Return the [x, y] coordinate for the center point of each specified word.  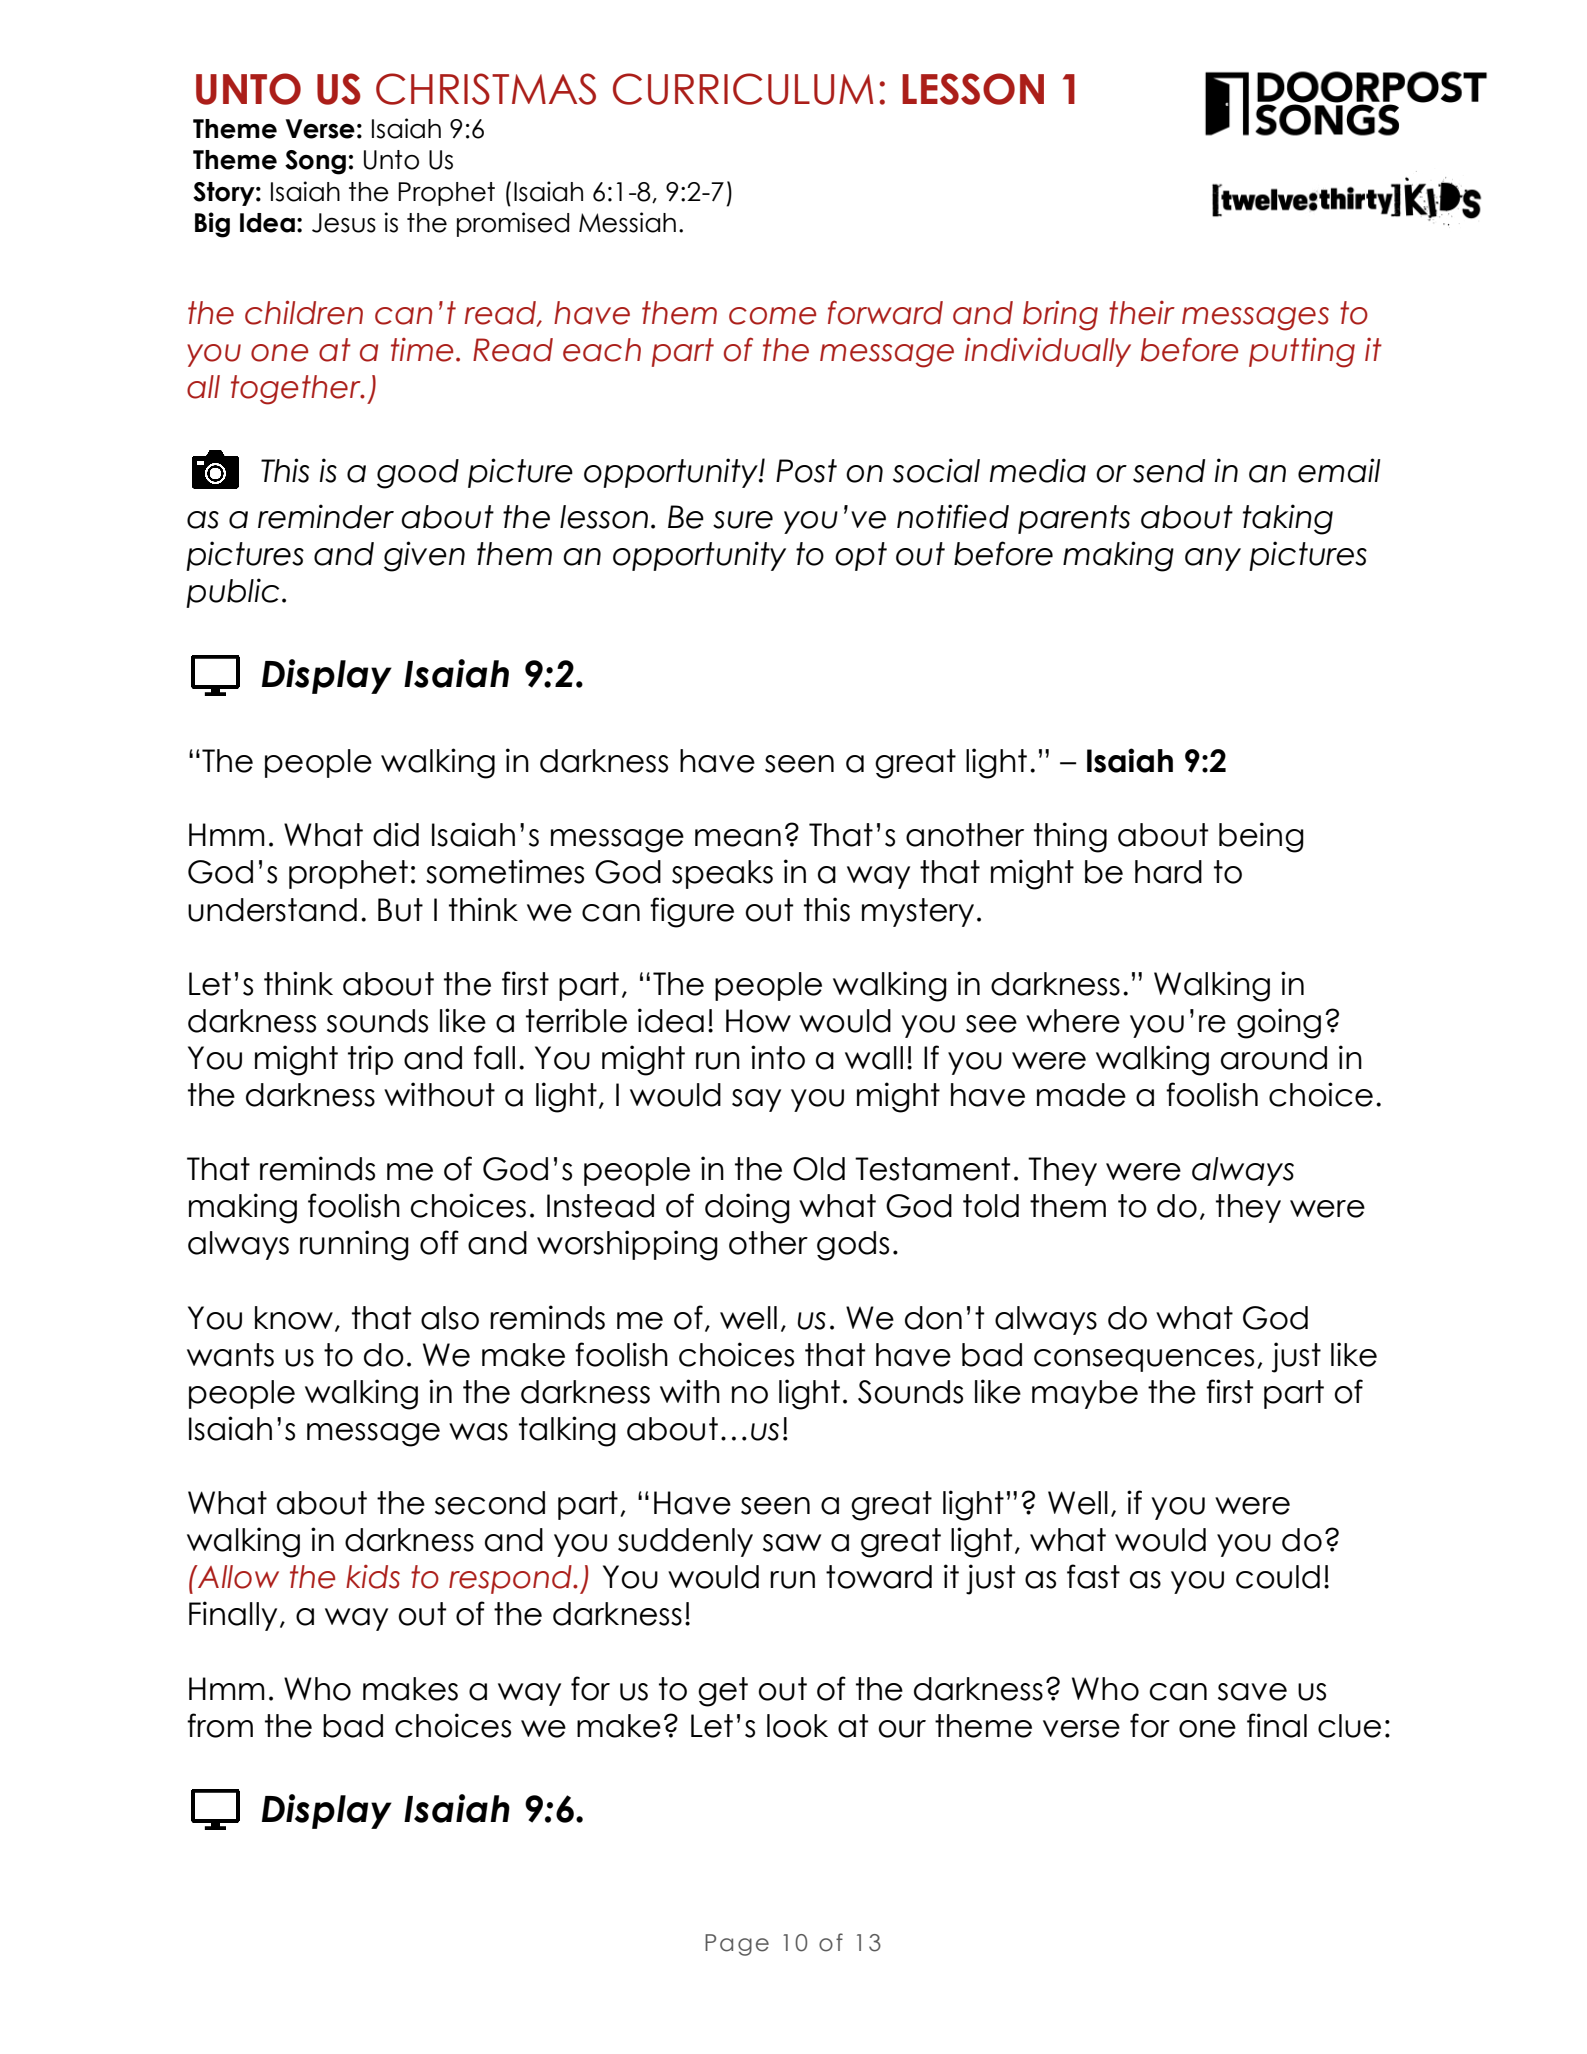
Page [737, 1945]
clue [1349, 1726]
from [220, 1725]
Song [315, 162]
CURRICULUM [743, 89]
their [1142, 313]
